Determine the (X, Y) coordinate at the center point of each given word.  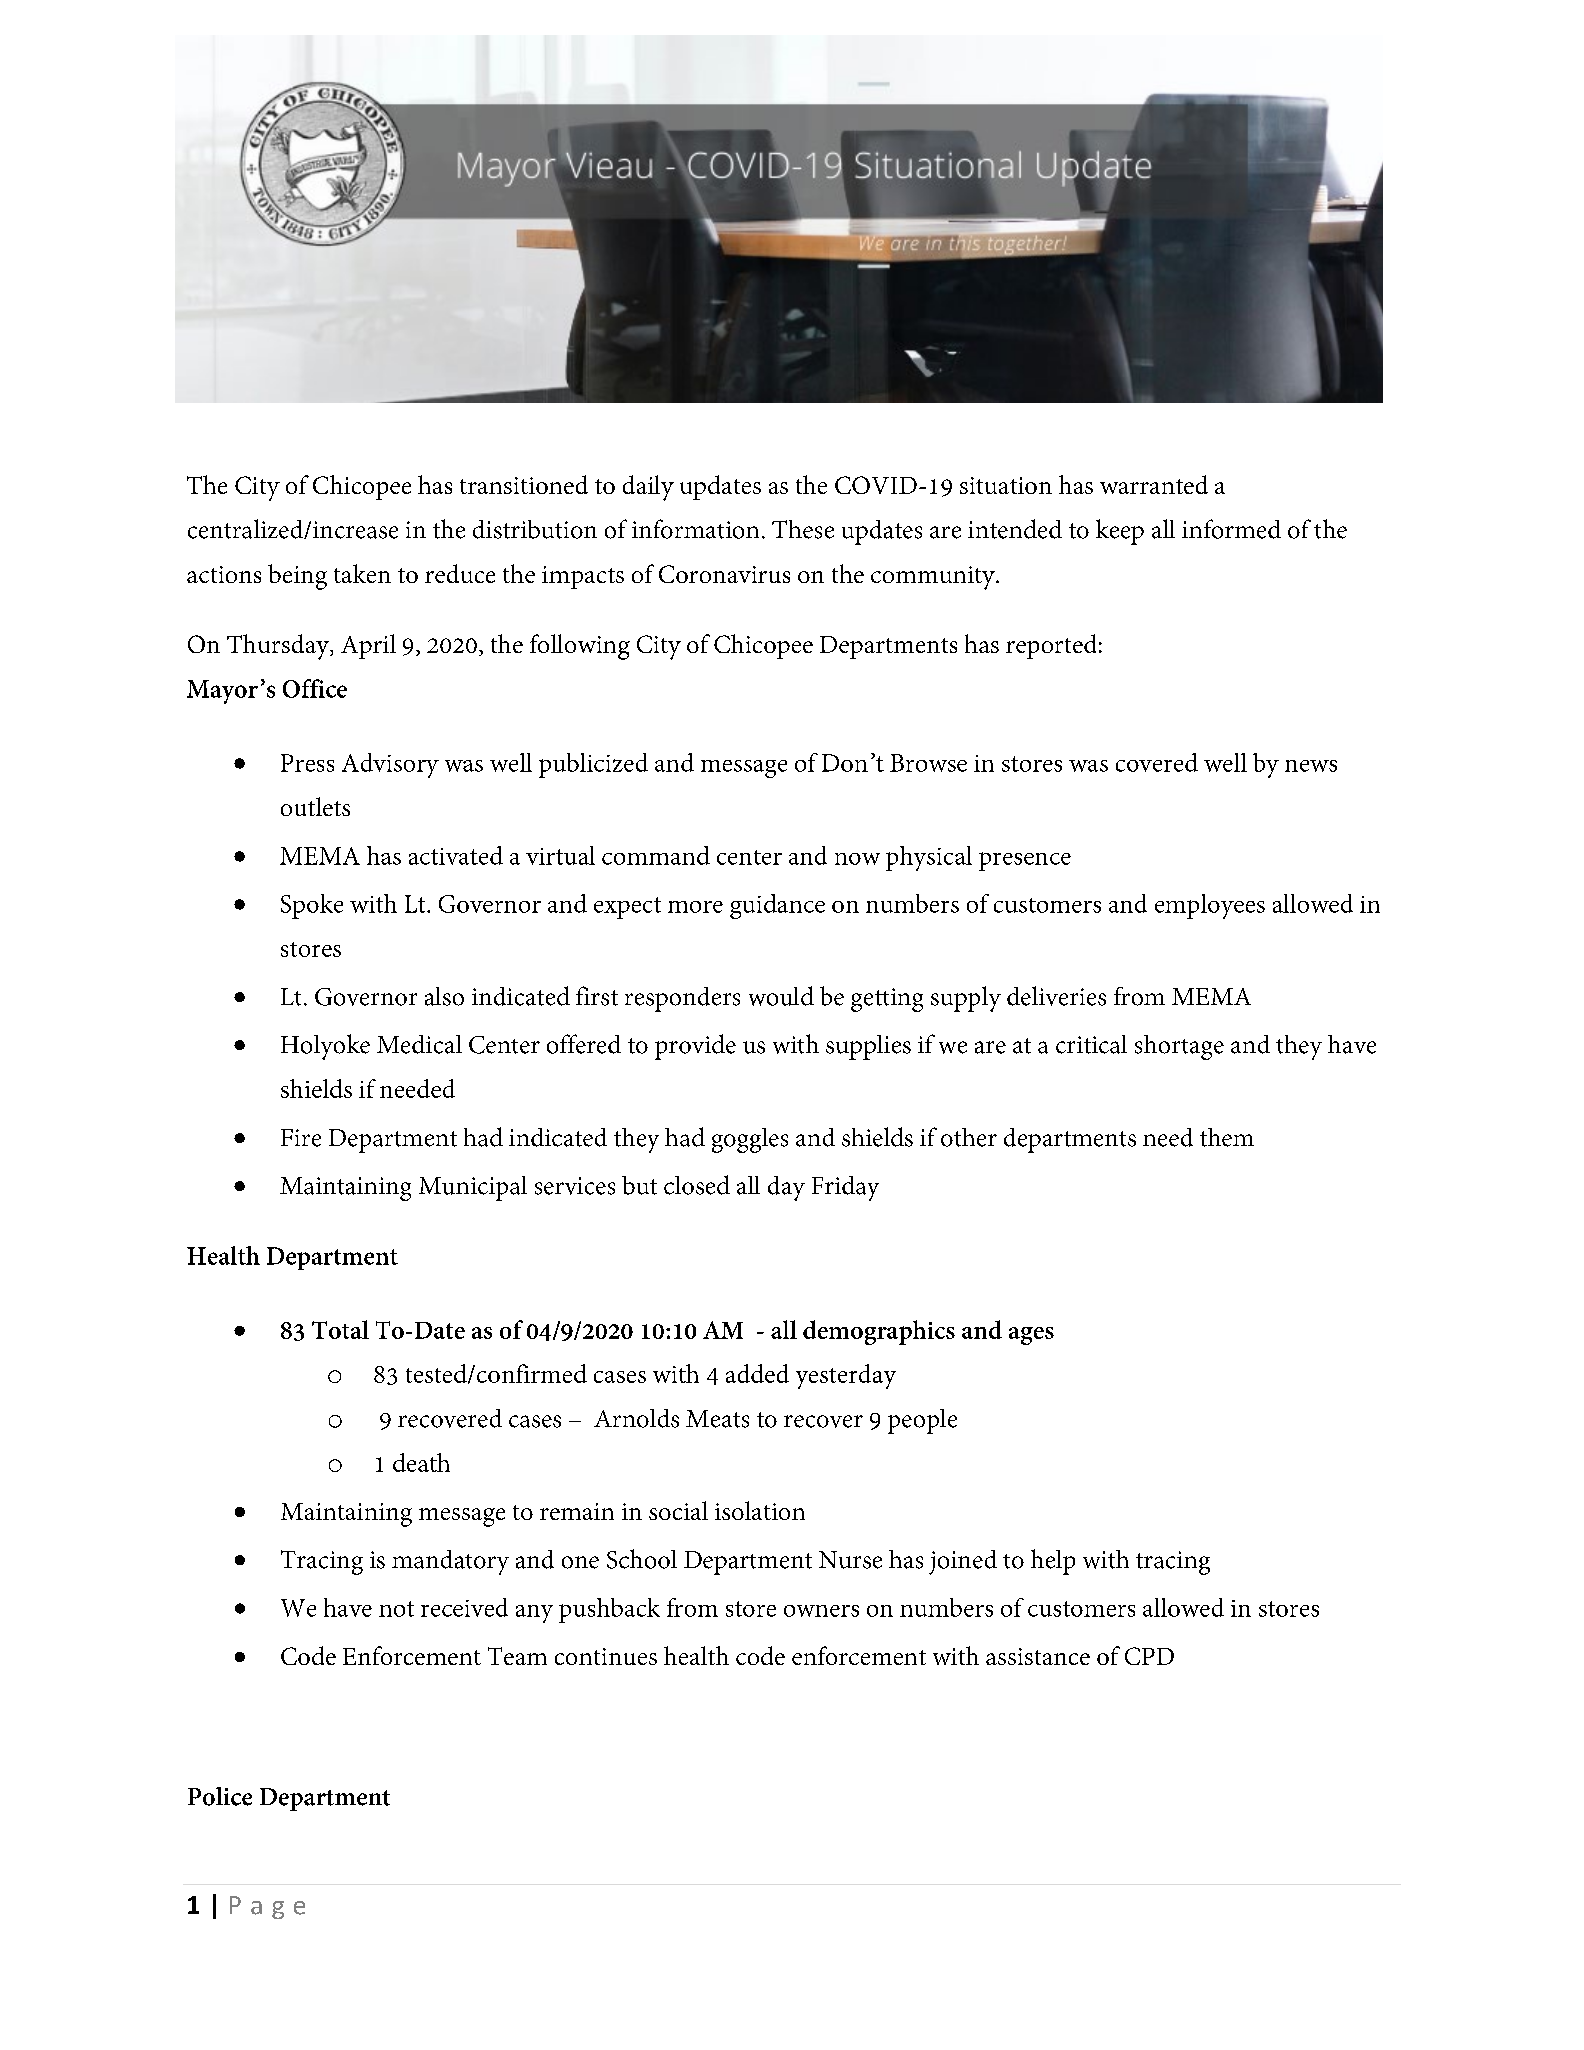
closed (697, 1185)
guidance (777, 906)
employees (1210, 906)
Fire (301, 1138)
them (1227, 1137)
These (803, 529)
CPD (1149, 1656)
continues (606, 1656)
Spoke (312, 906)
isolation (760, 1510)
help (1053, 1562)
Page (267, 1907)
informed (1231, 529)
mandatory (450, 1562)
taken (362, 573)
